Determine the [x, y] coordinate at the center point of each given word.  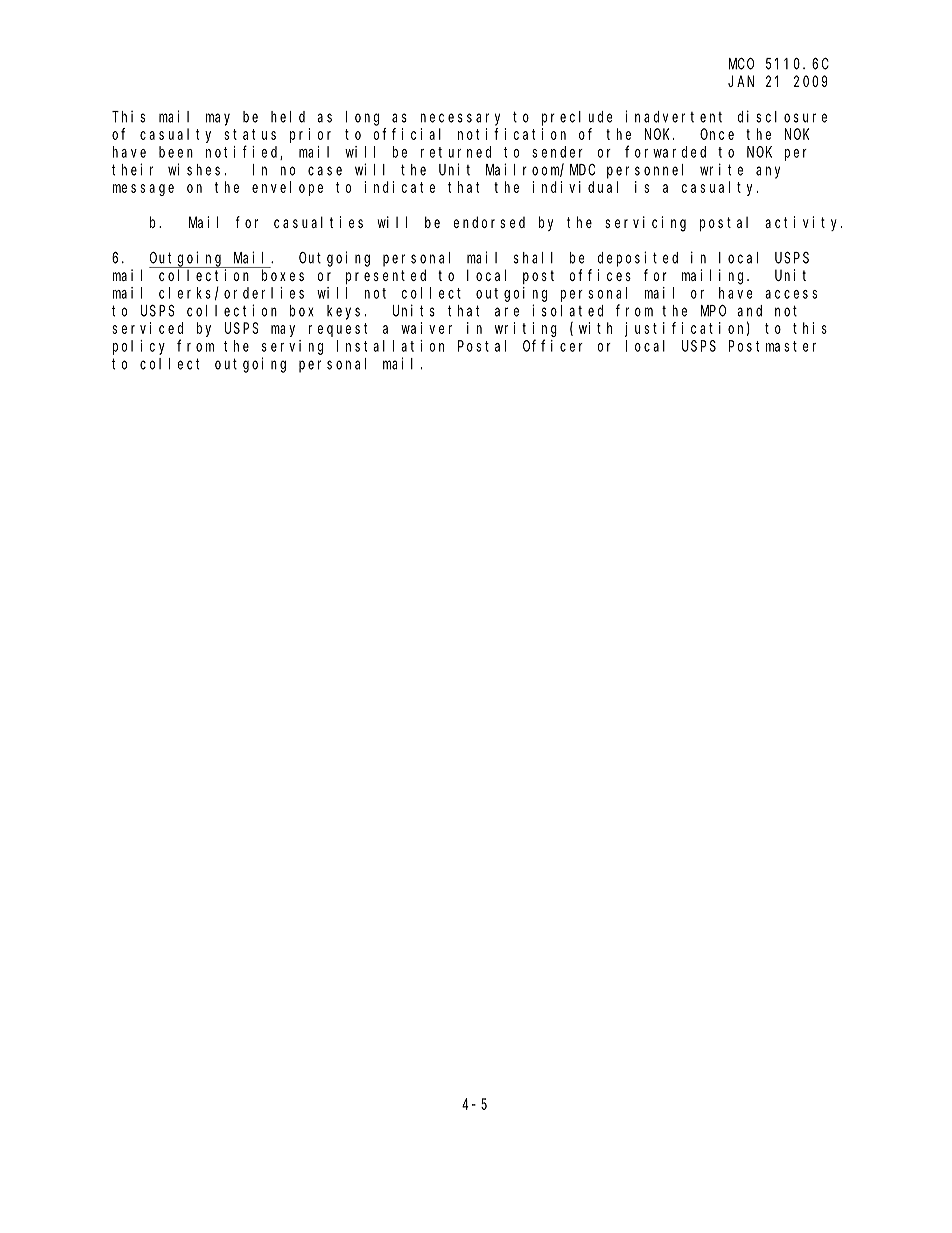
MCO [741, 64]
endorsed [489, 222]
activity [803, 223]
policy [139, 347]
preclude [577, 118]
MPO [713, 311]
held [288, 117]
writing [526, 329]
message [143, 190]
